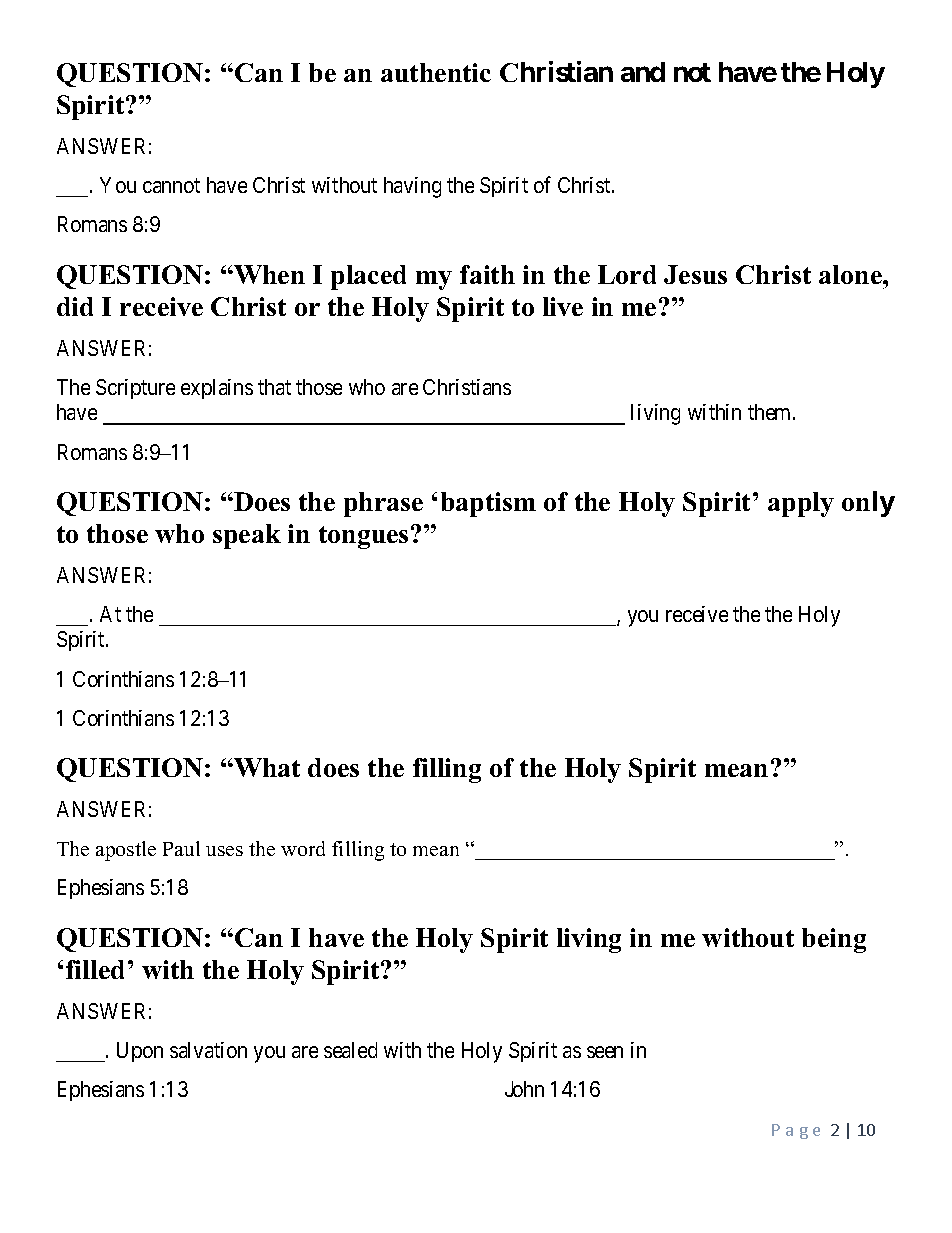 The height and width of the page is (1233, 952). Describe the element at coordinates (171, 186) in the page. I see `cannot` at that location.
